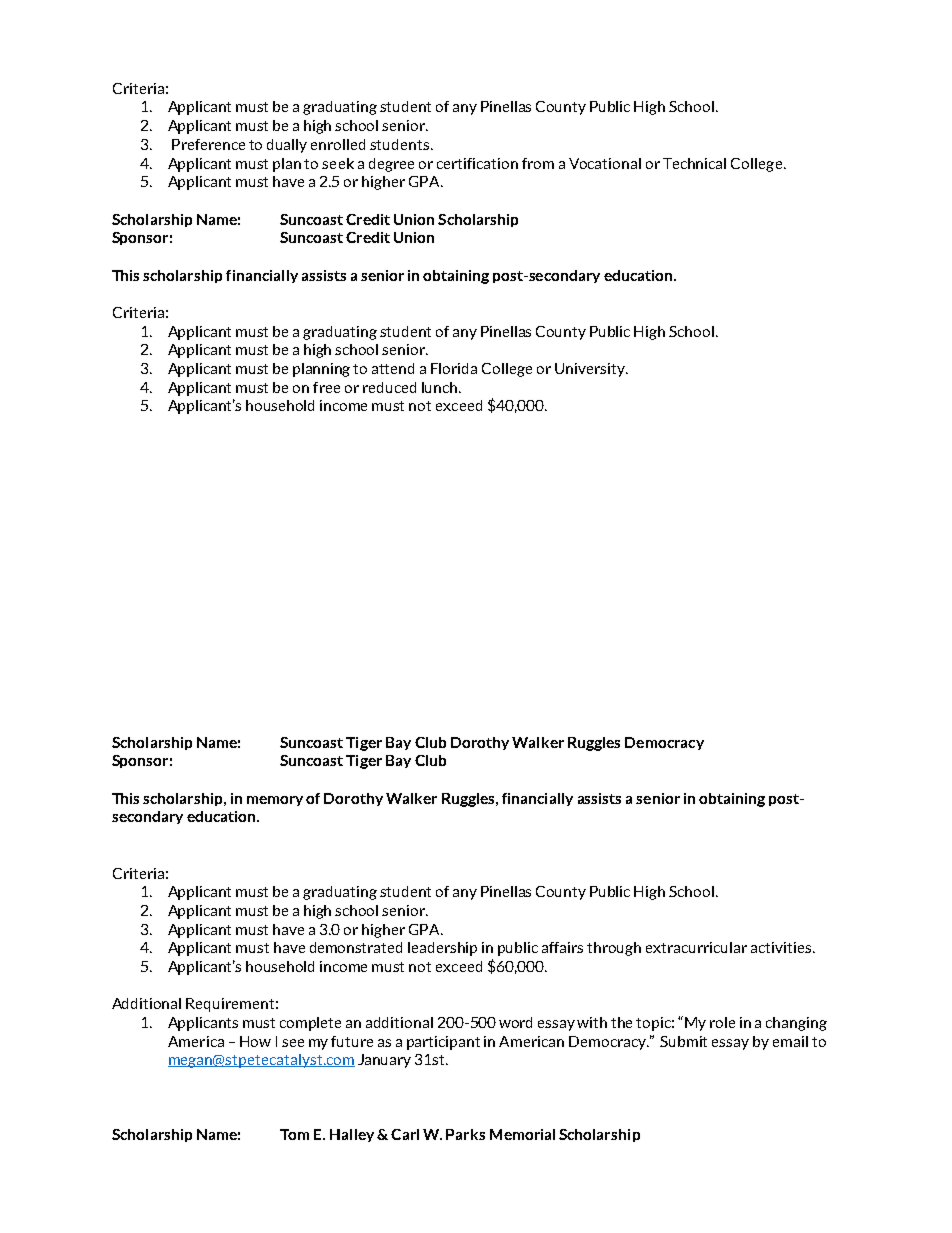  What do you see at coordinates (294, 1134) in the screenshot?
I see `Tom` at bounding box center [294, 1134].
